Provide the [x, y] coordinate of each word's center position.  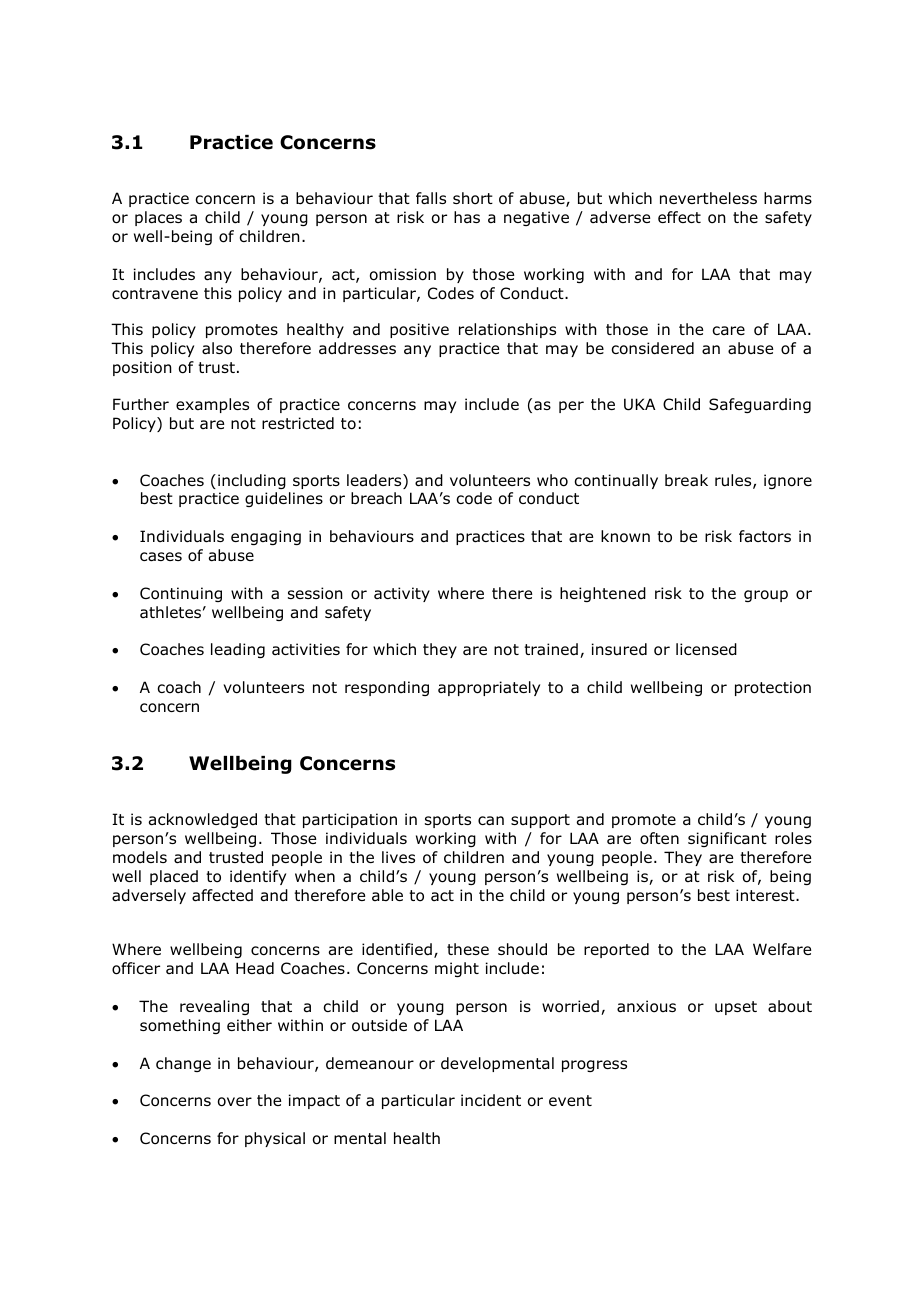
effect [679, 217]
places [158, 218]
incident [491, 1100]
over [235, 1102]
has [467, 217]
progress [594, 1066]
